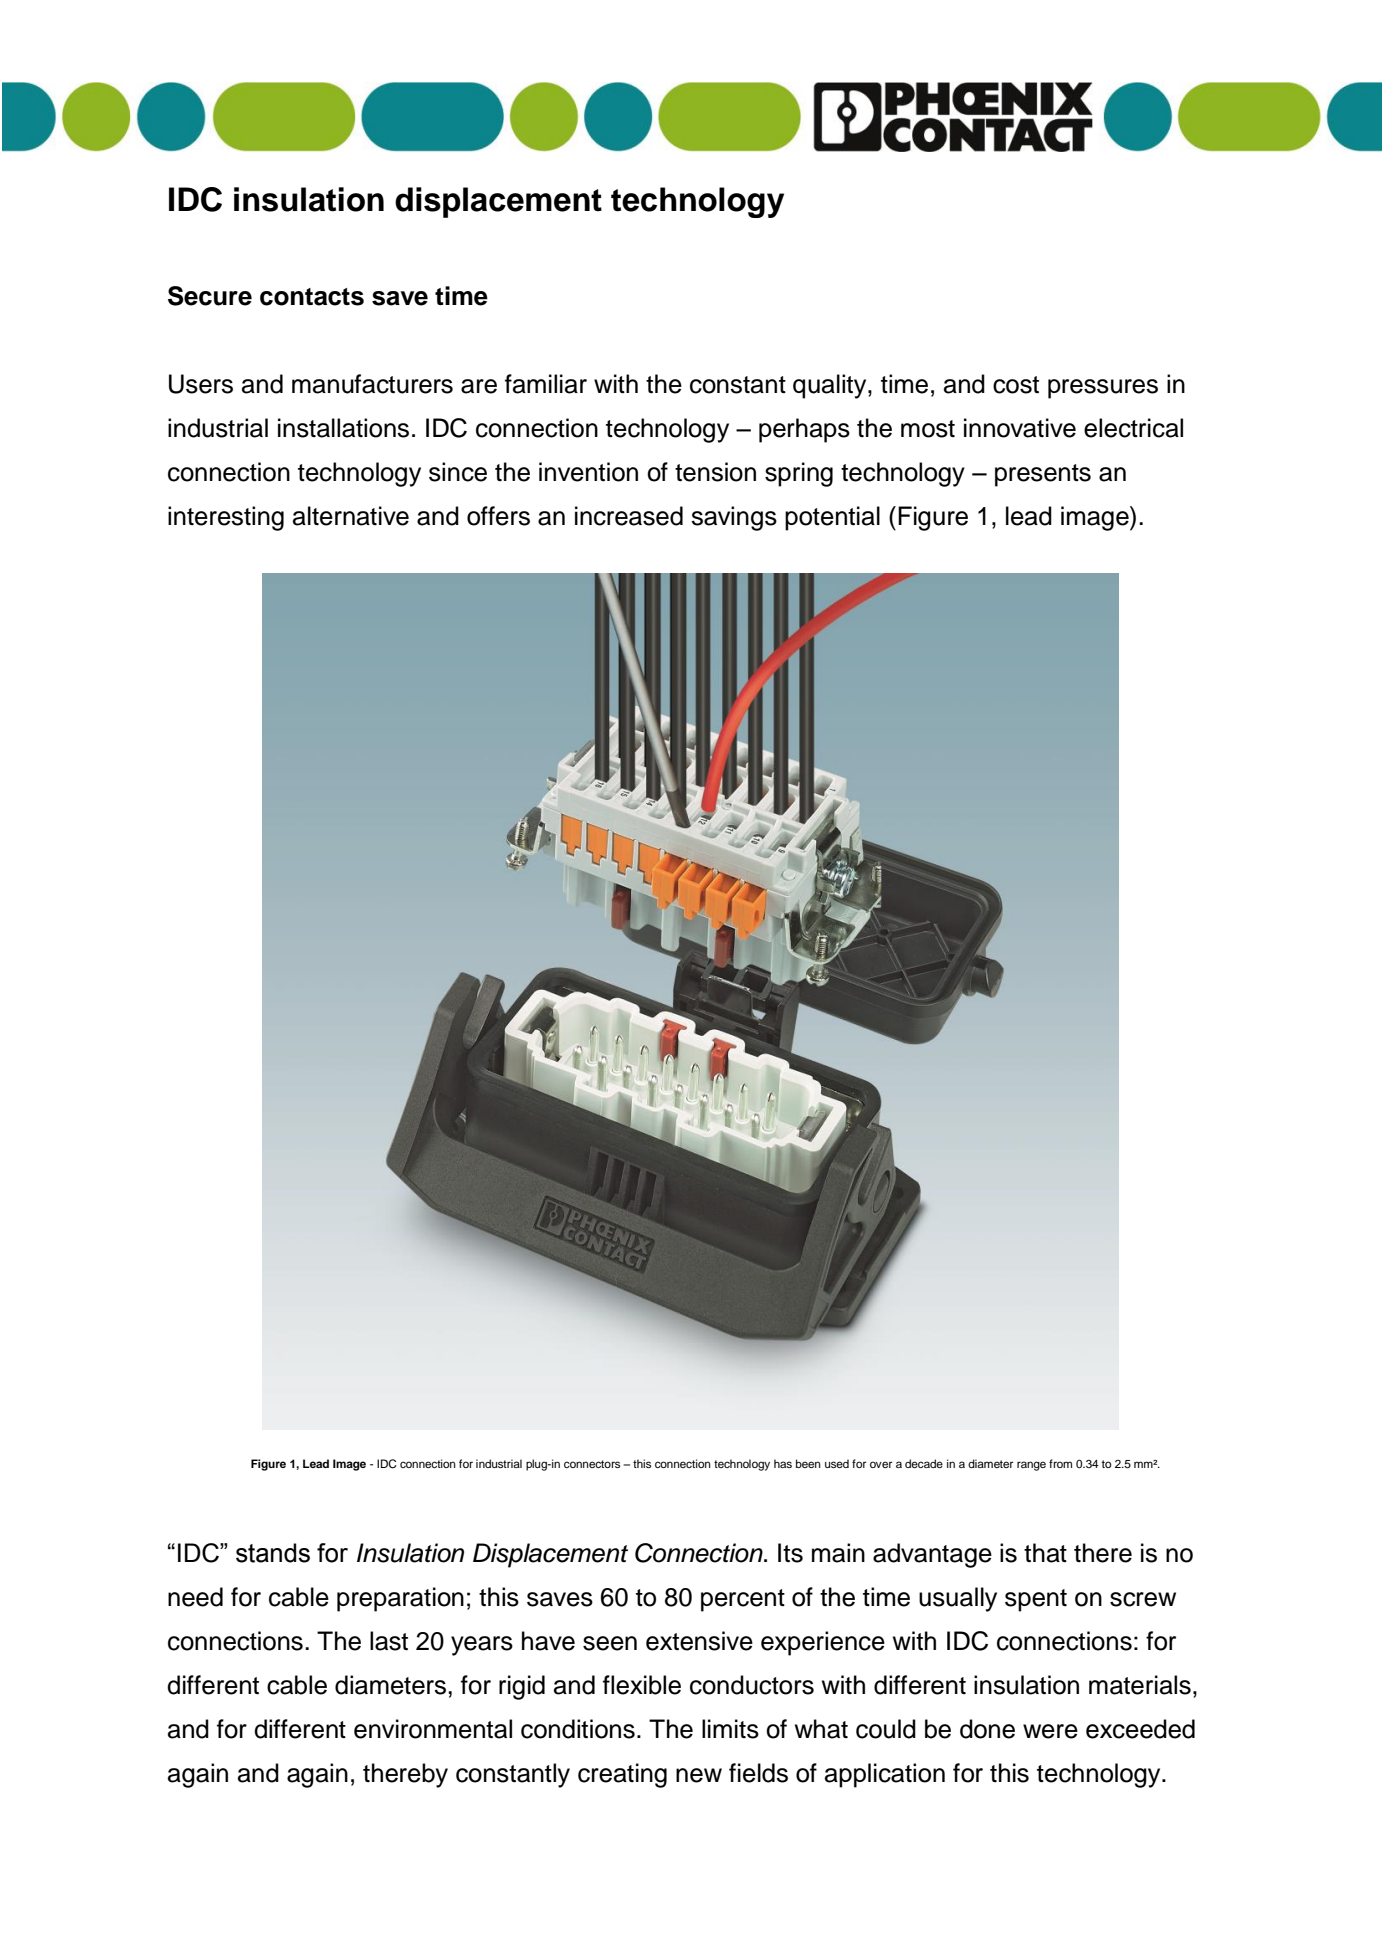 Image resolution: width=1382 pixels, height=1954 pixels. Describe the element at coordinates (433, 1729) in the document. I see `environmental` at that location.
